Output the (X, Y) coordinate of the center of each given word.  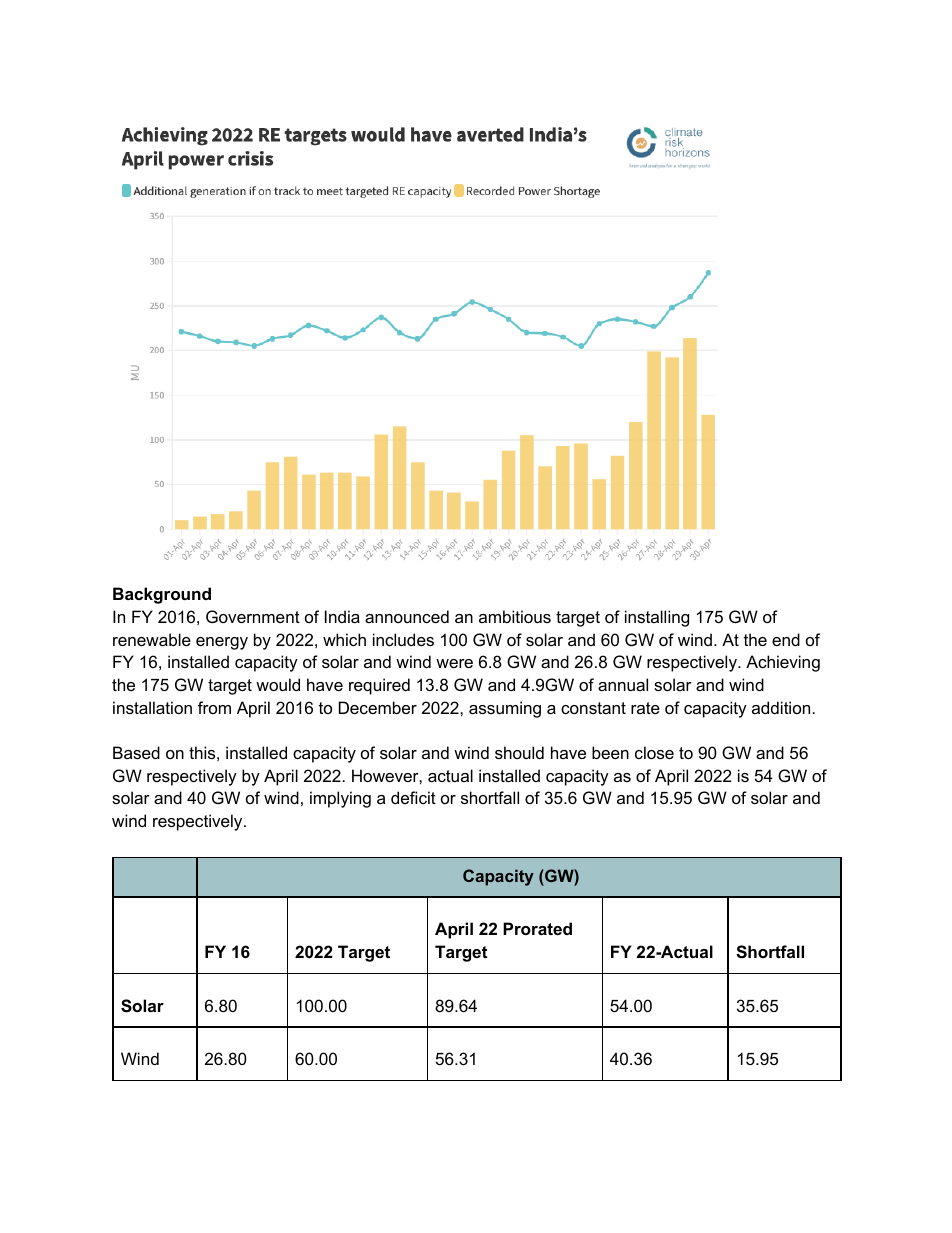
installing (657, 618)
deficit (413, 797)
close (654, 752)
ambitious (515, 616)
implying (340, 799)
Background (162, 595)
